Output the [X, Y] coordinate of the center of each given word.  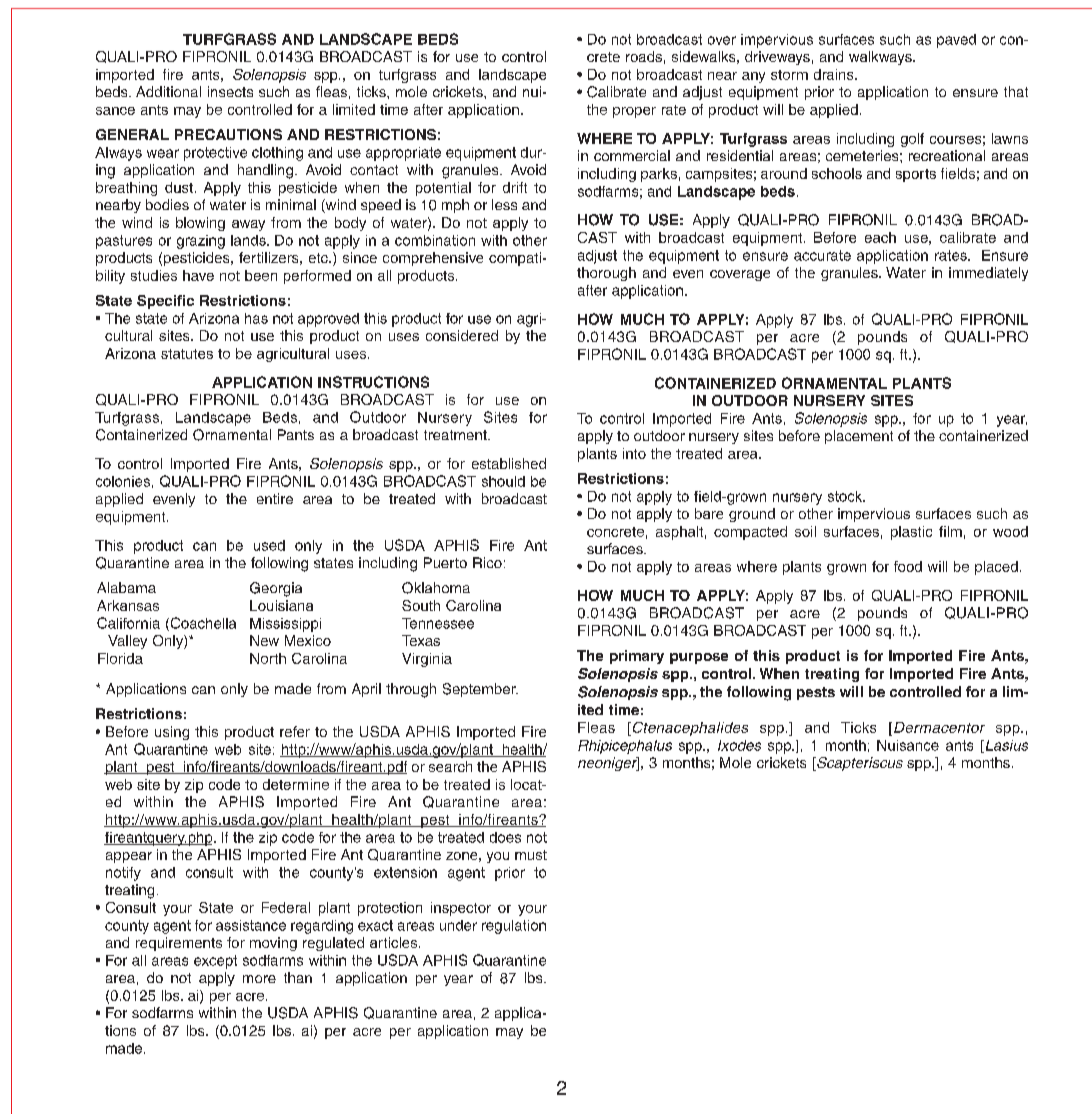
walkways [881, 58]
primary [637, 657]
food [908, 566]
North [268, 658]
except [215, 962]
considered [462, 335]
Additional [168, 91]
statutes [187, 354]
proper [634, 112]
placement [859, 437]
